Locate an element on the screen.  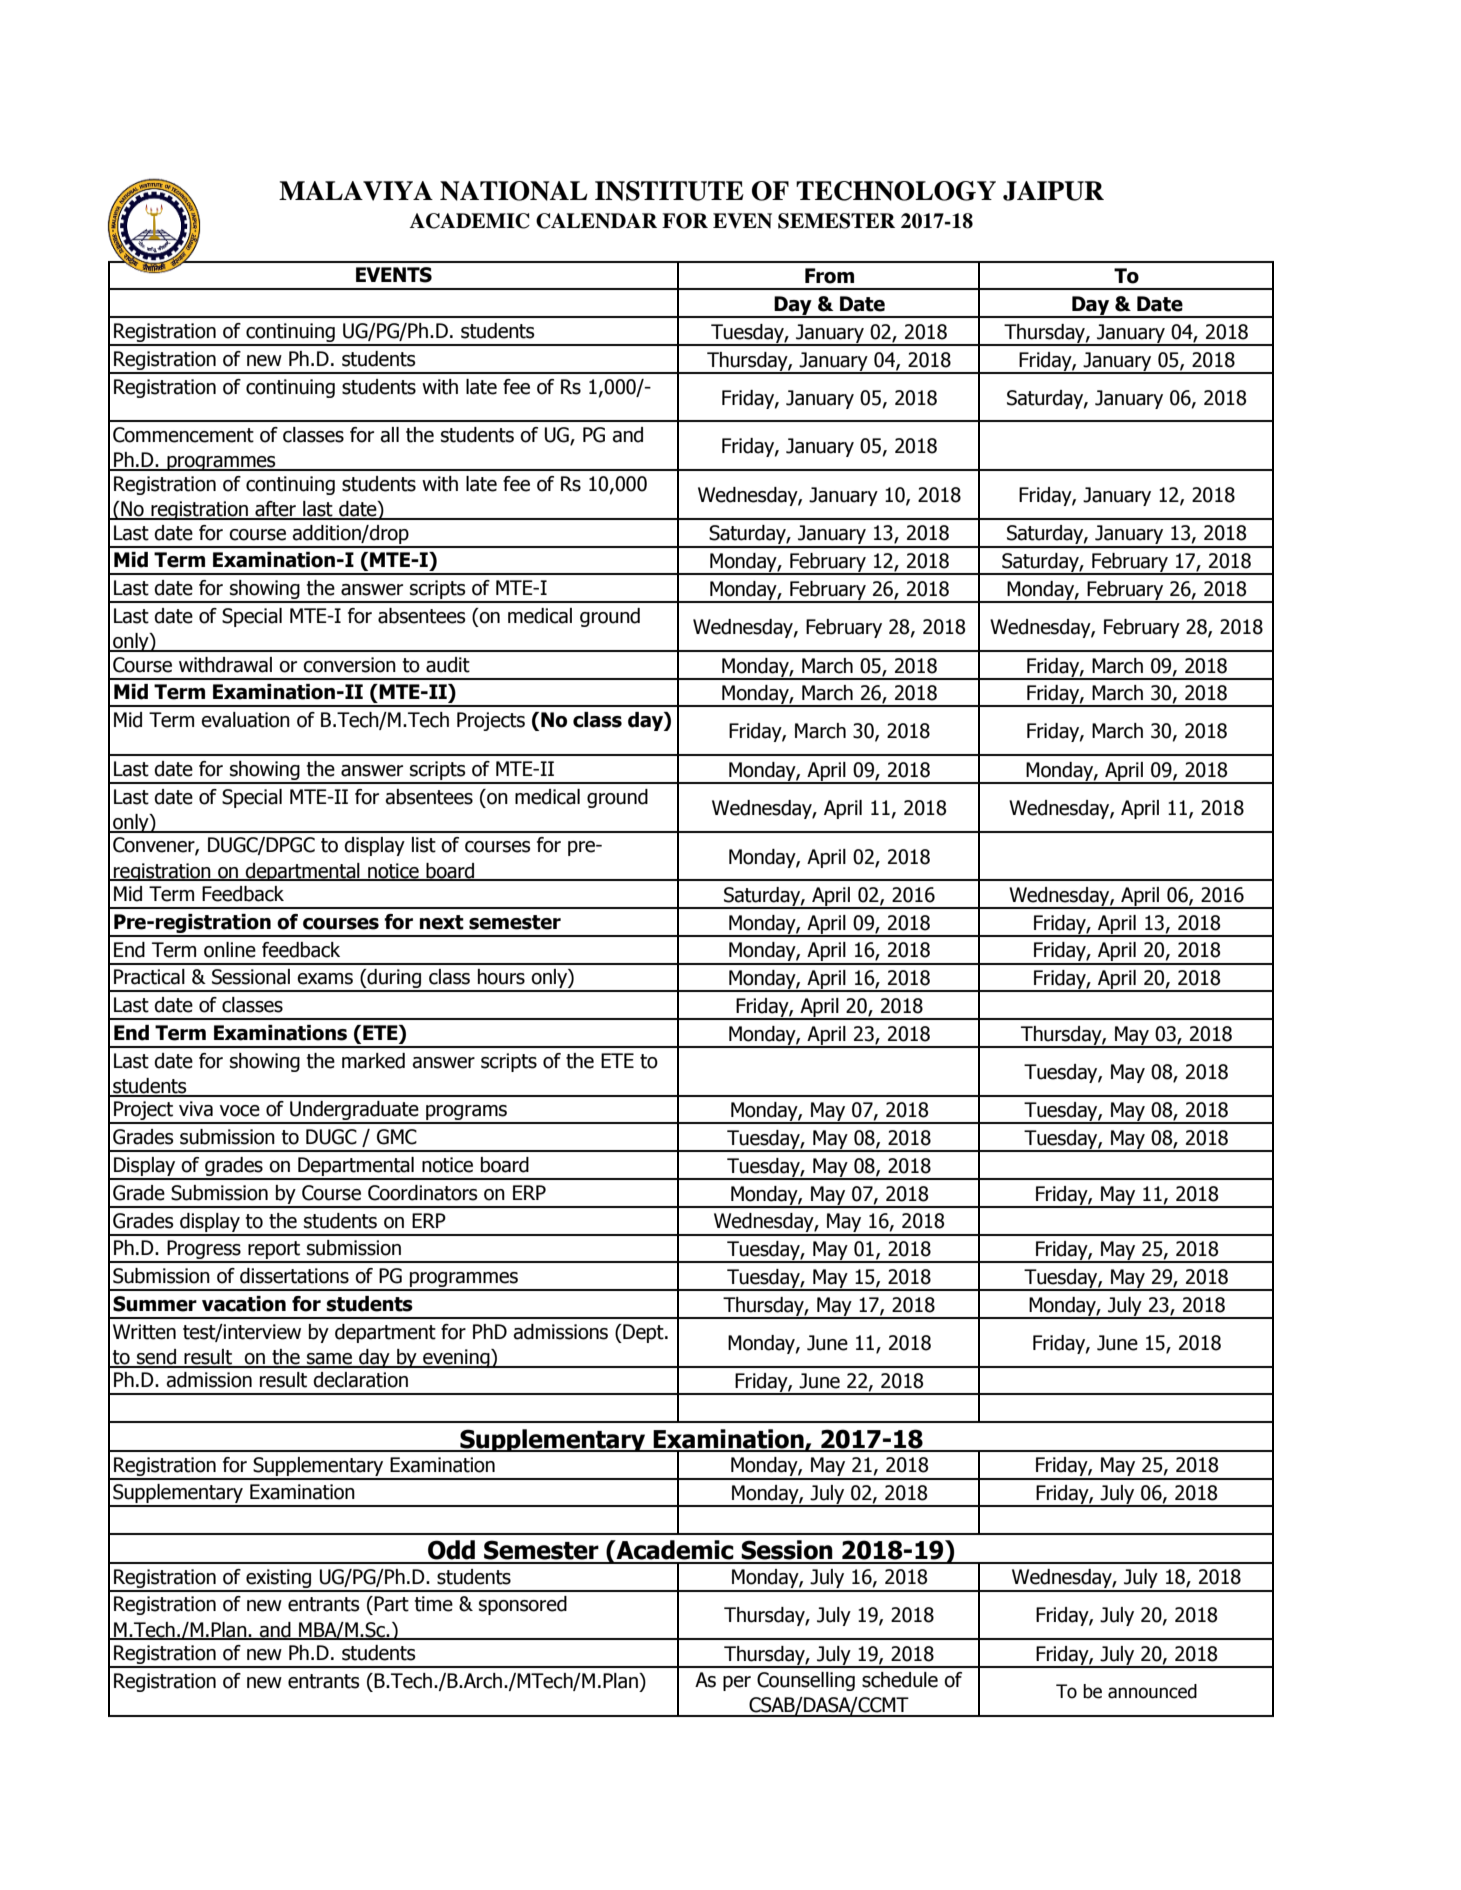
JAIPUR is located at coordinates (1053, 191).
